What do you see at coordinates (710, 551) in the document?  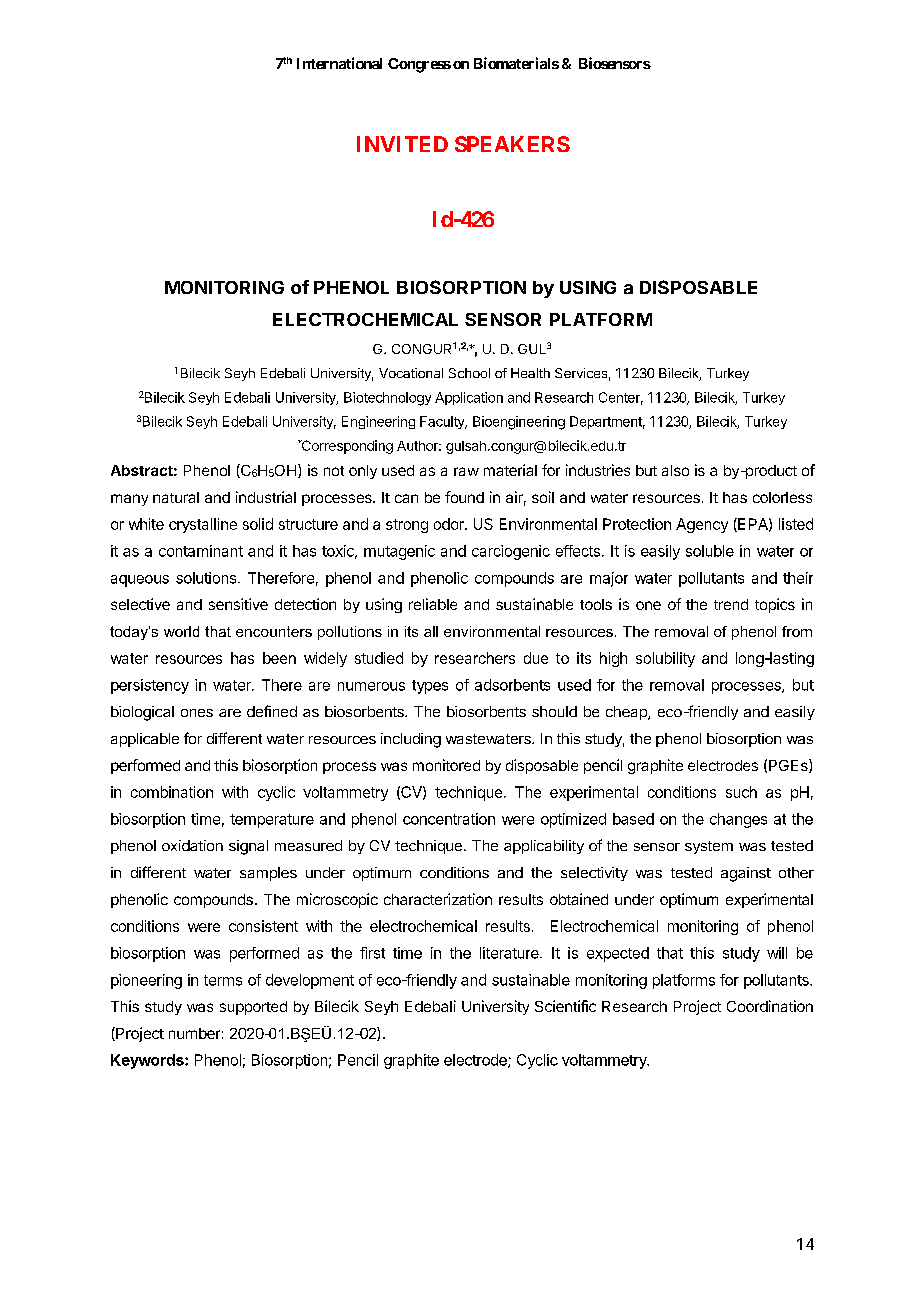 I see `soluble` at bounding box center [710, 551].
